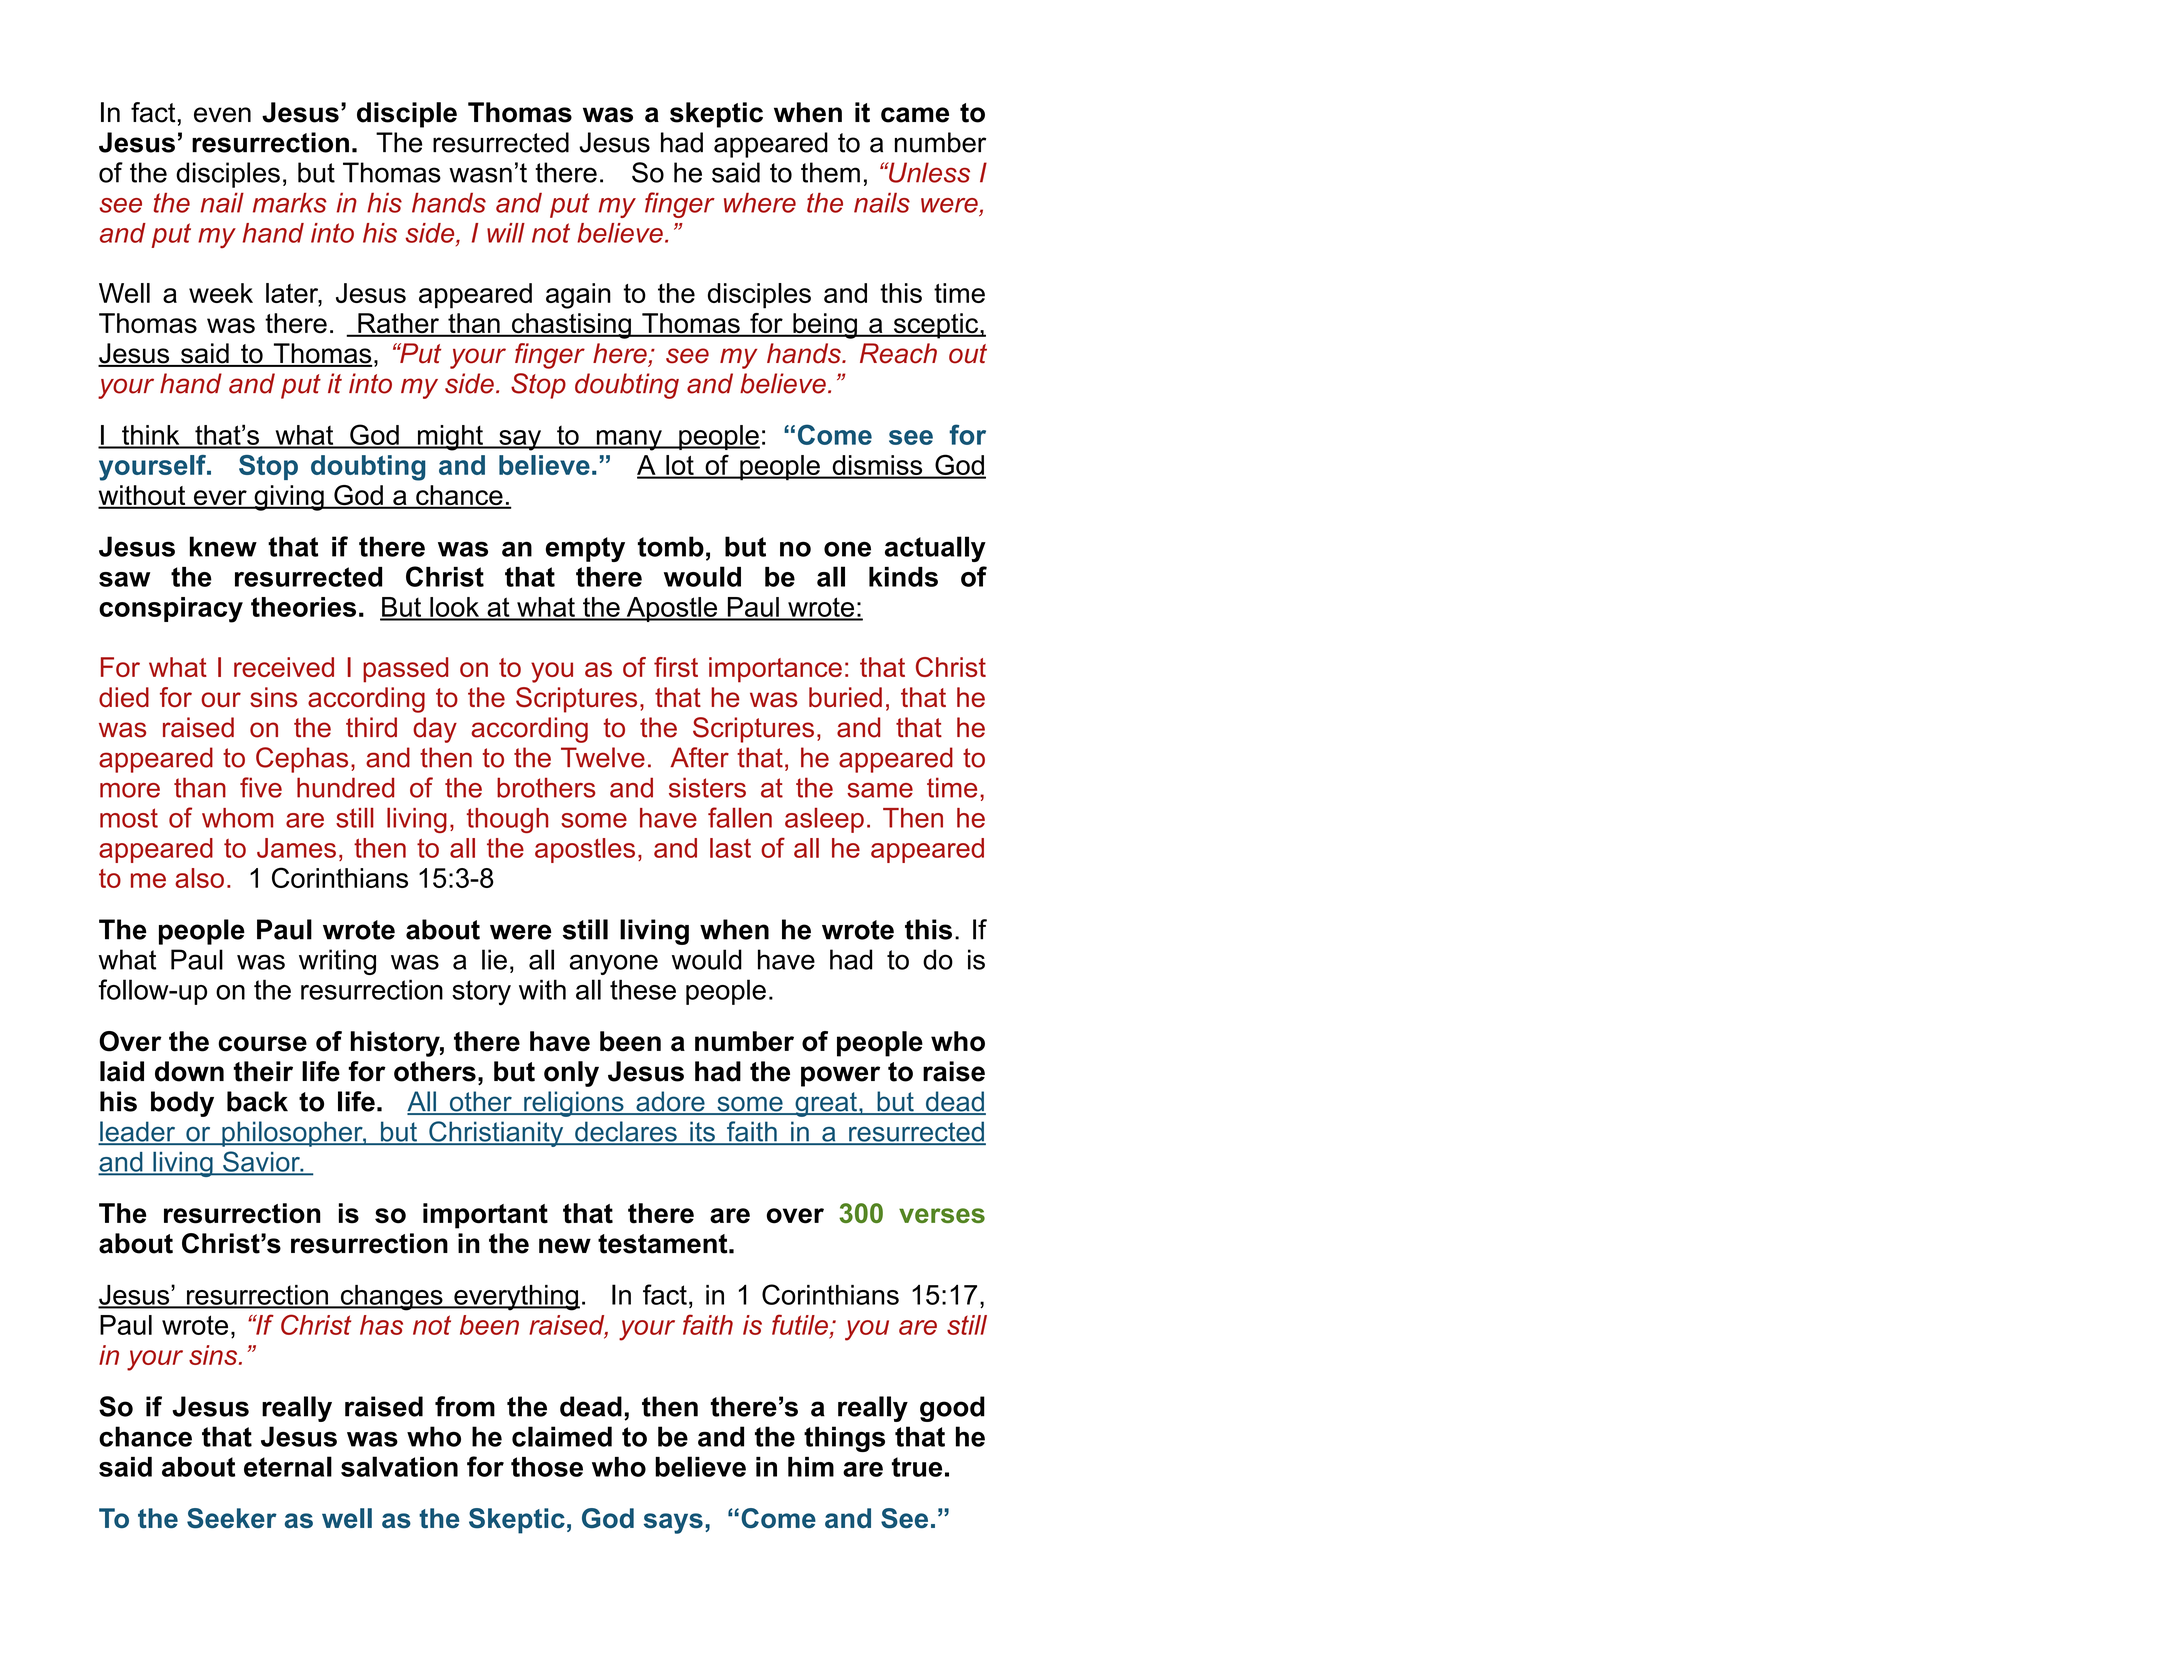 The height and width of the screenshot is (1676, 2169). Describe the element at coordinates (262, 1044) in the screenshot. I see `course` at that location.
